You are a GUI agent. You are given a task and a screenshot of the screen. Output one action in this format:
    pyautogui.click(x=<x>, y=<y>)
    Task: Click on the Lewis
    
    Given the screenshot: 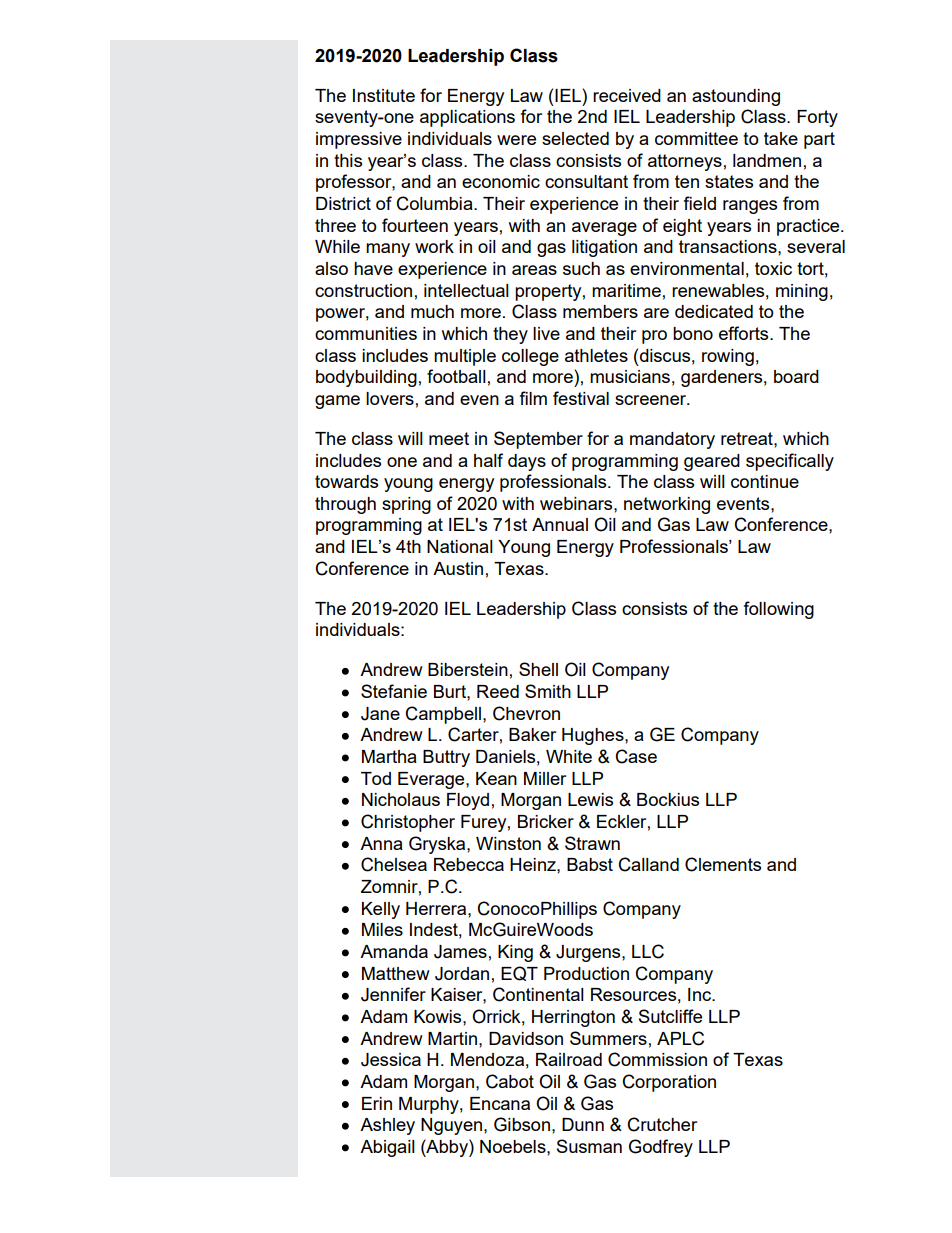 What is the action you would take?
    pyautogui.click(x=590, y=799)
